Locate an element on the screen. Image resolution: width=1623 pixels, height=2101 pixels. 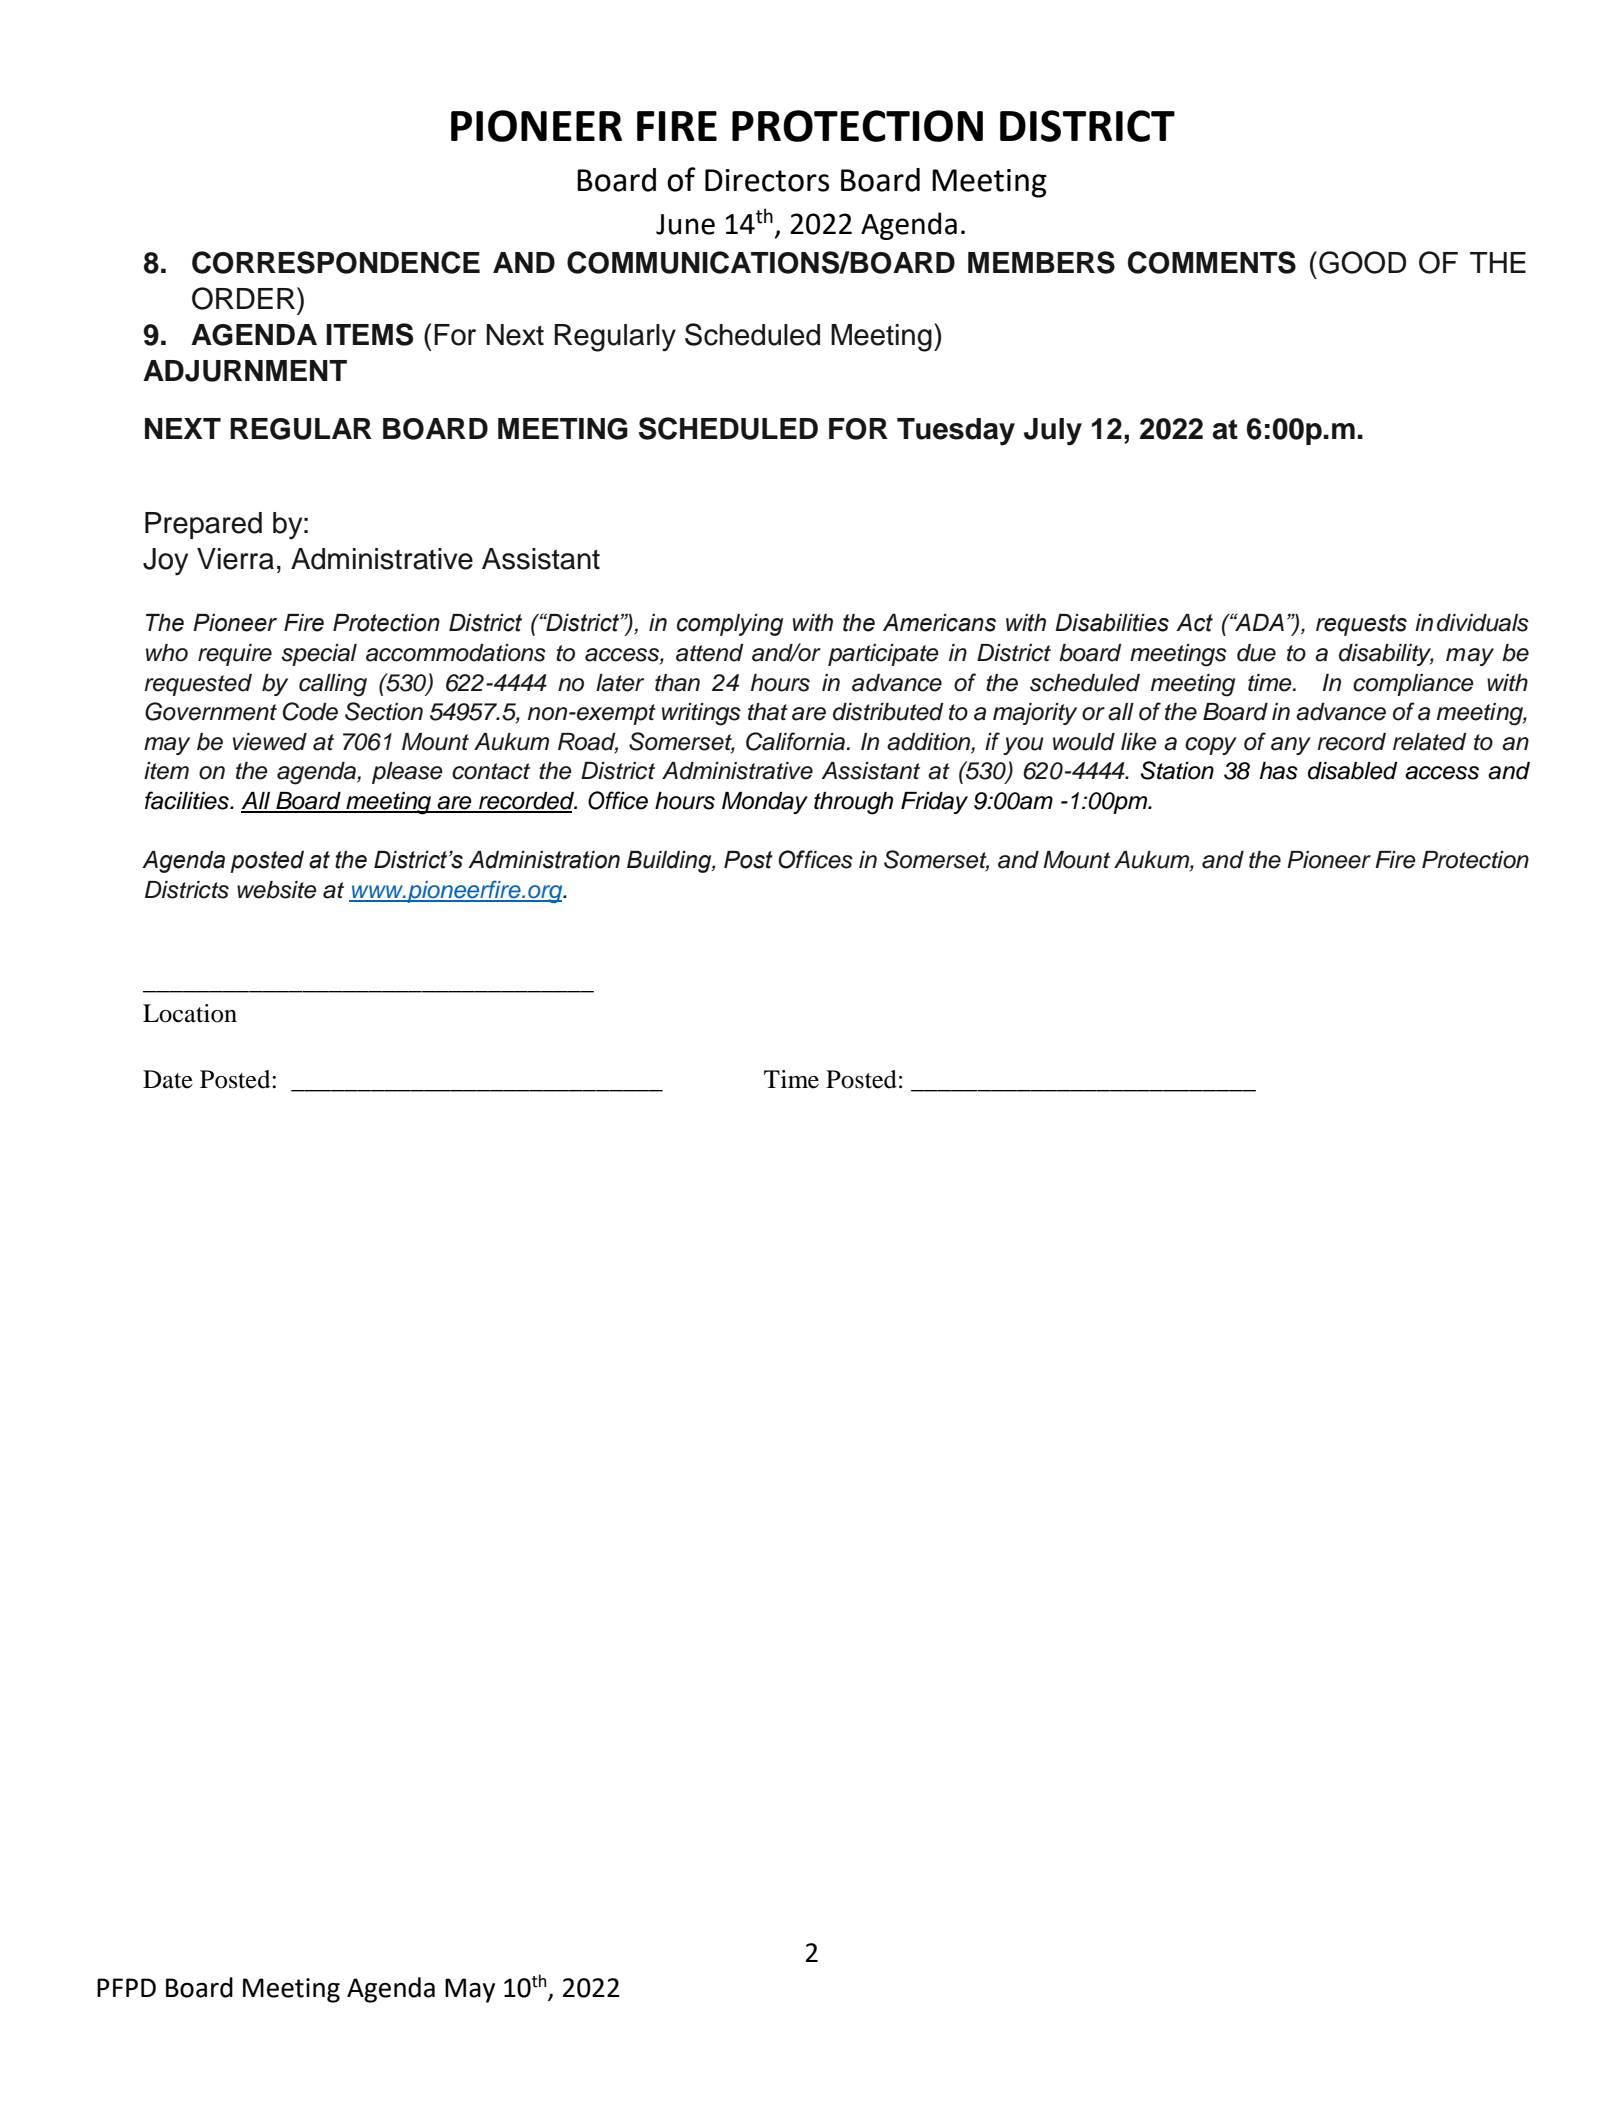
CORRESPONDENCE is located at coordinates (336, 262).
